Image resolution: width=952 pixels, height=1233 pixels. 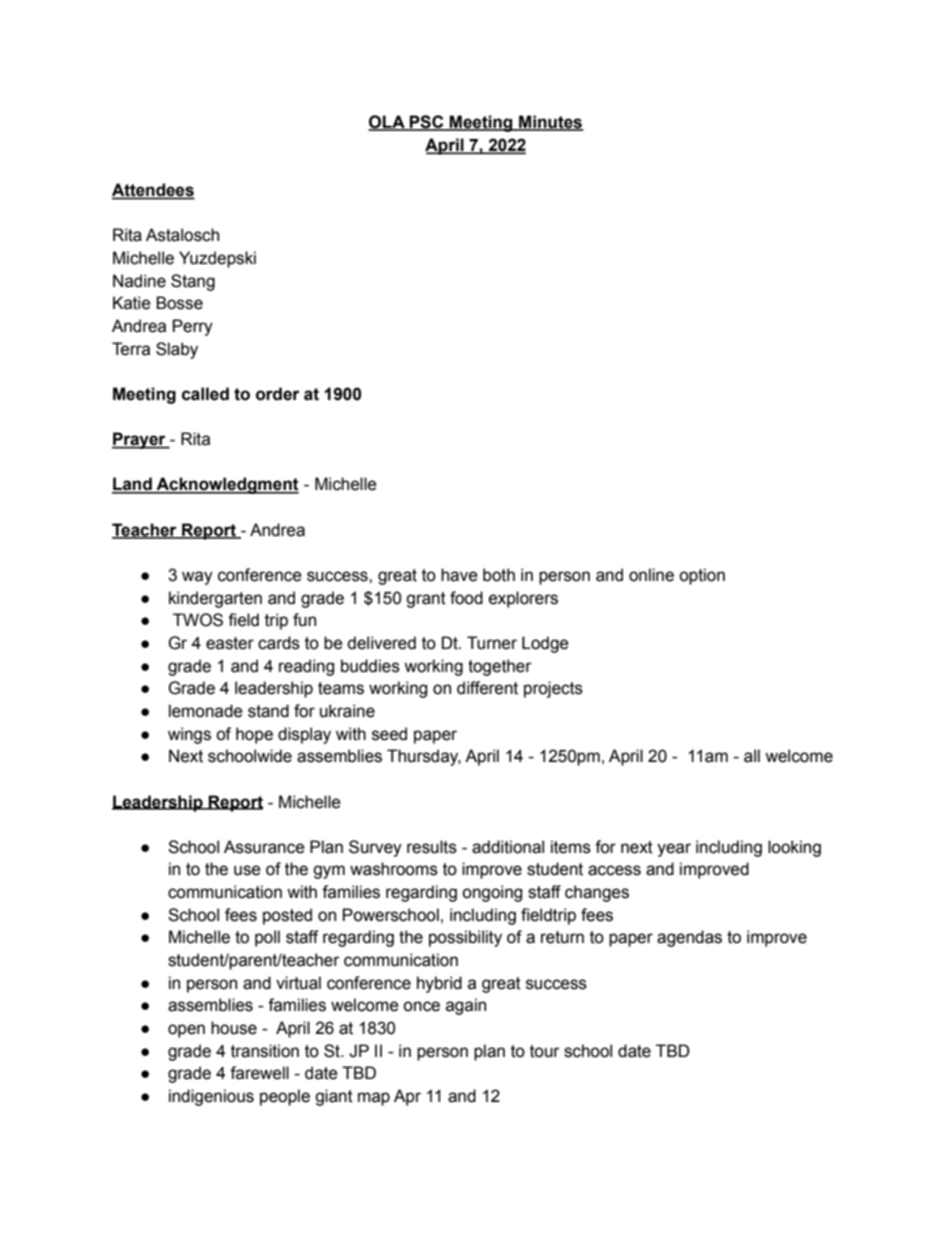 I want to click on Attendees, so click(x=153, y=191).
